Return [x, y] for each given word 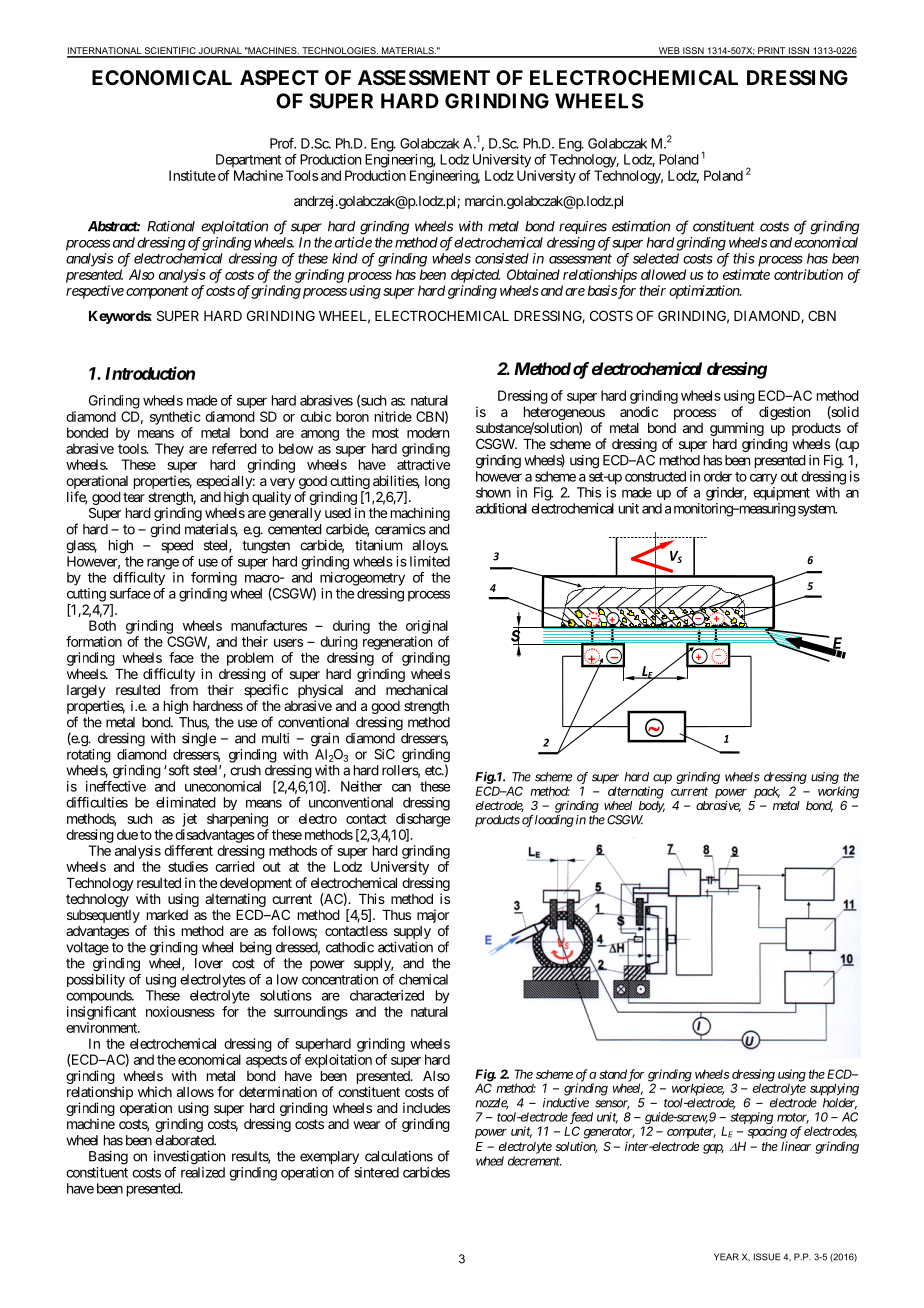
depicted [475, 276]
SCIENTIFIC [170, 52]
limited [430, 561]
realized [203, 1172]
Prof [283, 143]
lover [209, 963]
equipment [781, 494]
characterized [387, 995]
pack [767, 792]
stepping [752, 1119]
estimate [746, 274]
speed [177, 546]
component [157, 292]
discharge [423, 820]
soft [177, 770]
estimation [641, 226]
